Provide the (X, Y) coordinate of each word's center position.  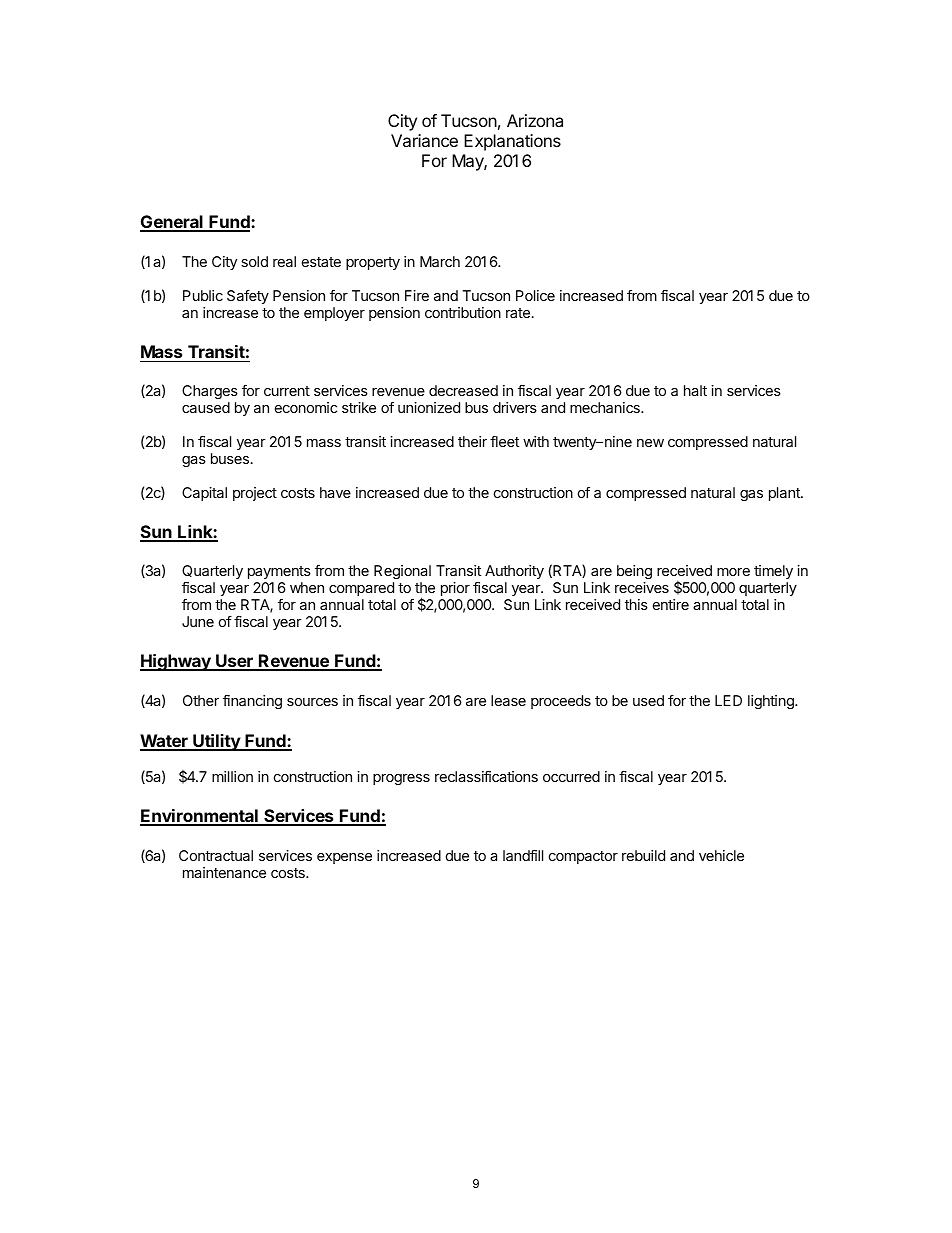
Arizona (535, 120)
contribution (463, 312)
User (234, 662)
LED (728, 700)
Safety (248, 296)
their (472, 441)
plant (785, 494)
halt (695, 390)
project (255, 494)
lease (508, 700)
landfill (523, 855)
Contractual (216, 855)
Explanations (512, 142)
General (172, 223)
